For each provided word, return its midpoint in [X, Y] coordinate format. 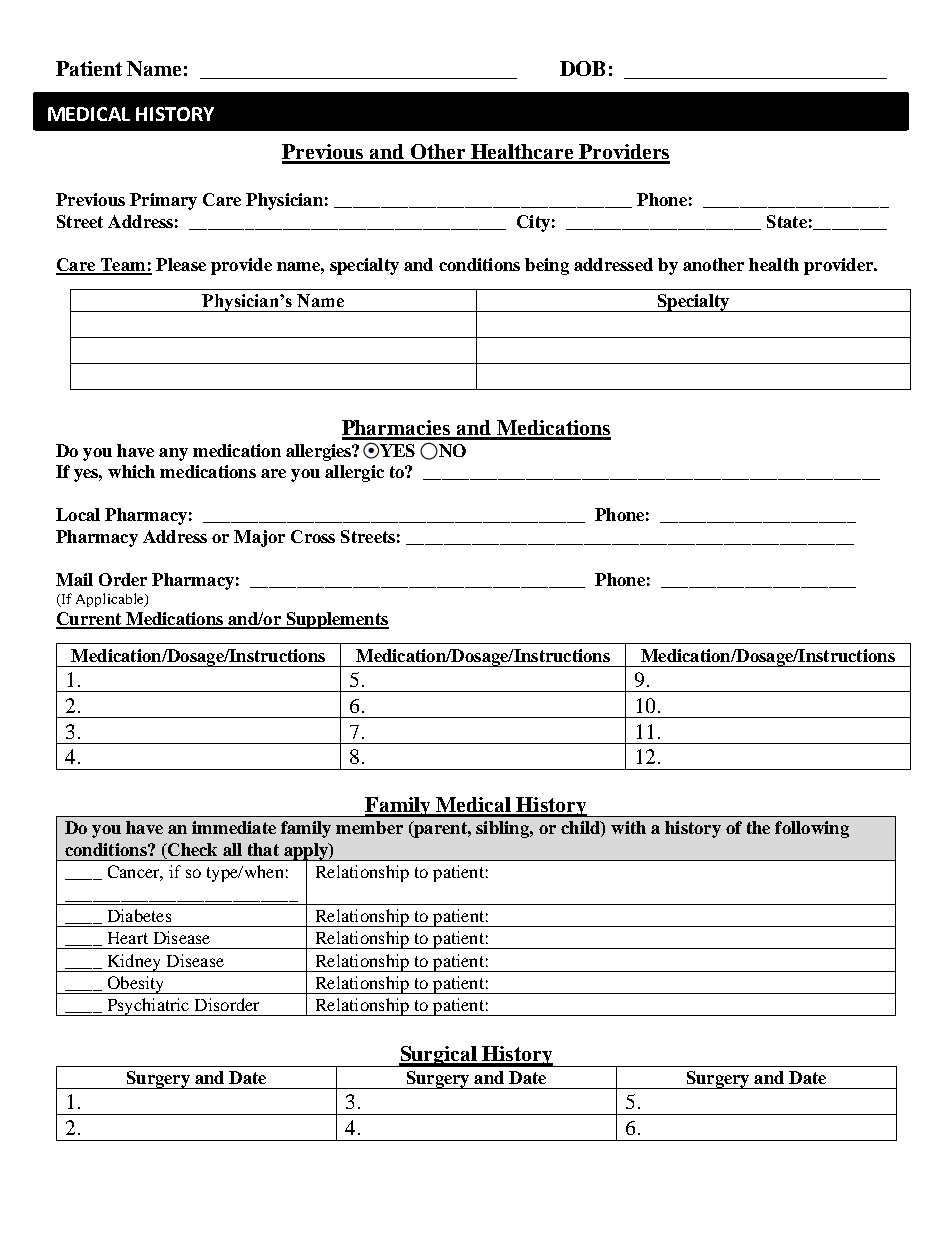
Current [90, 620]
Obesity [136, 985]
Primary [163, 201]
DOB [582, 68]
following [812, 829]
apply [306, 852]
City [533, 223]
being [547, 266]
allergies [320, 452]
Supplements [336, 620]
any [173, 454]
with [628, 827]
